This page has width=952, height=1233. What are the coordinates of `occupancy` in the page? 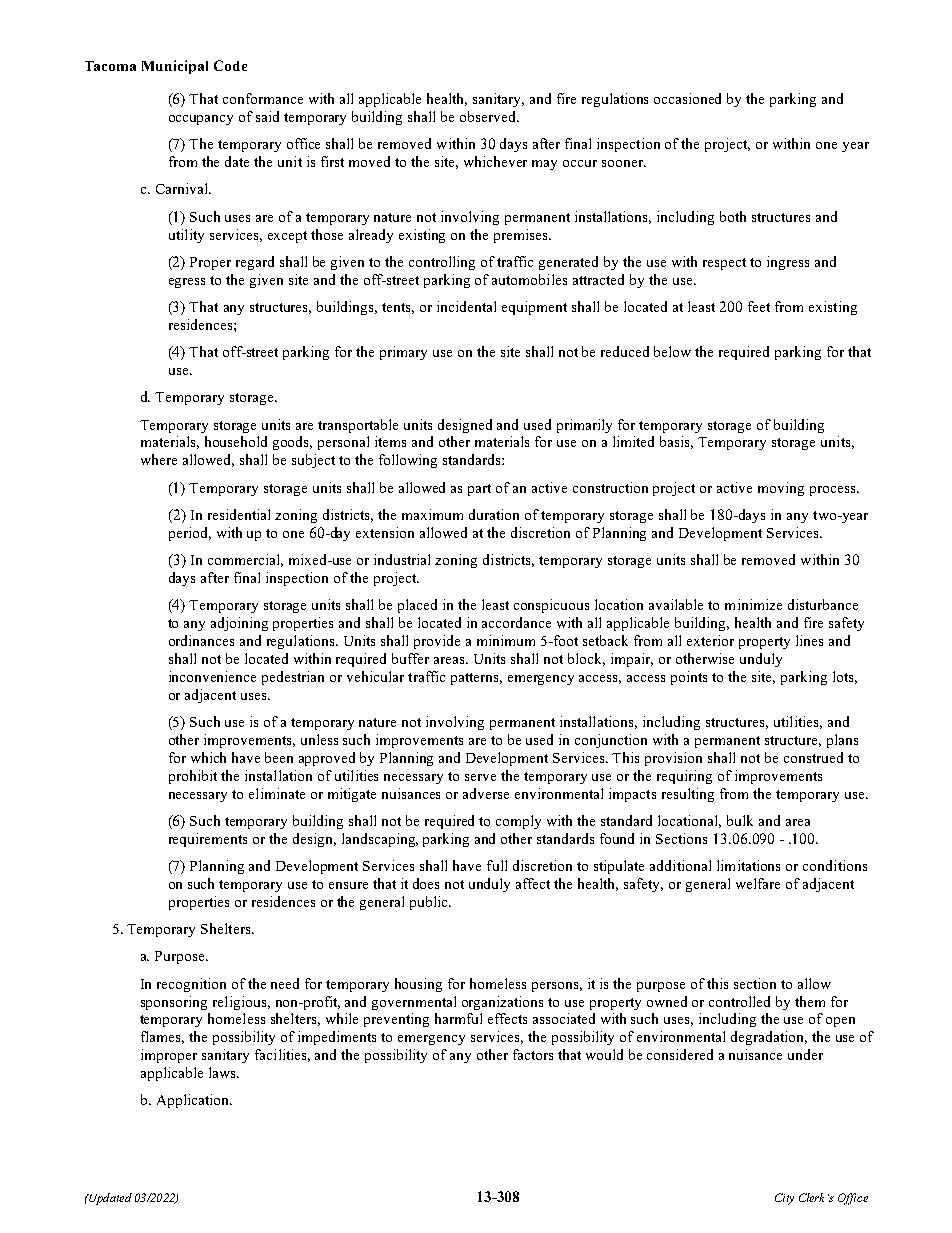 It's located at (201, 120).
